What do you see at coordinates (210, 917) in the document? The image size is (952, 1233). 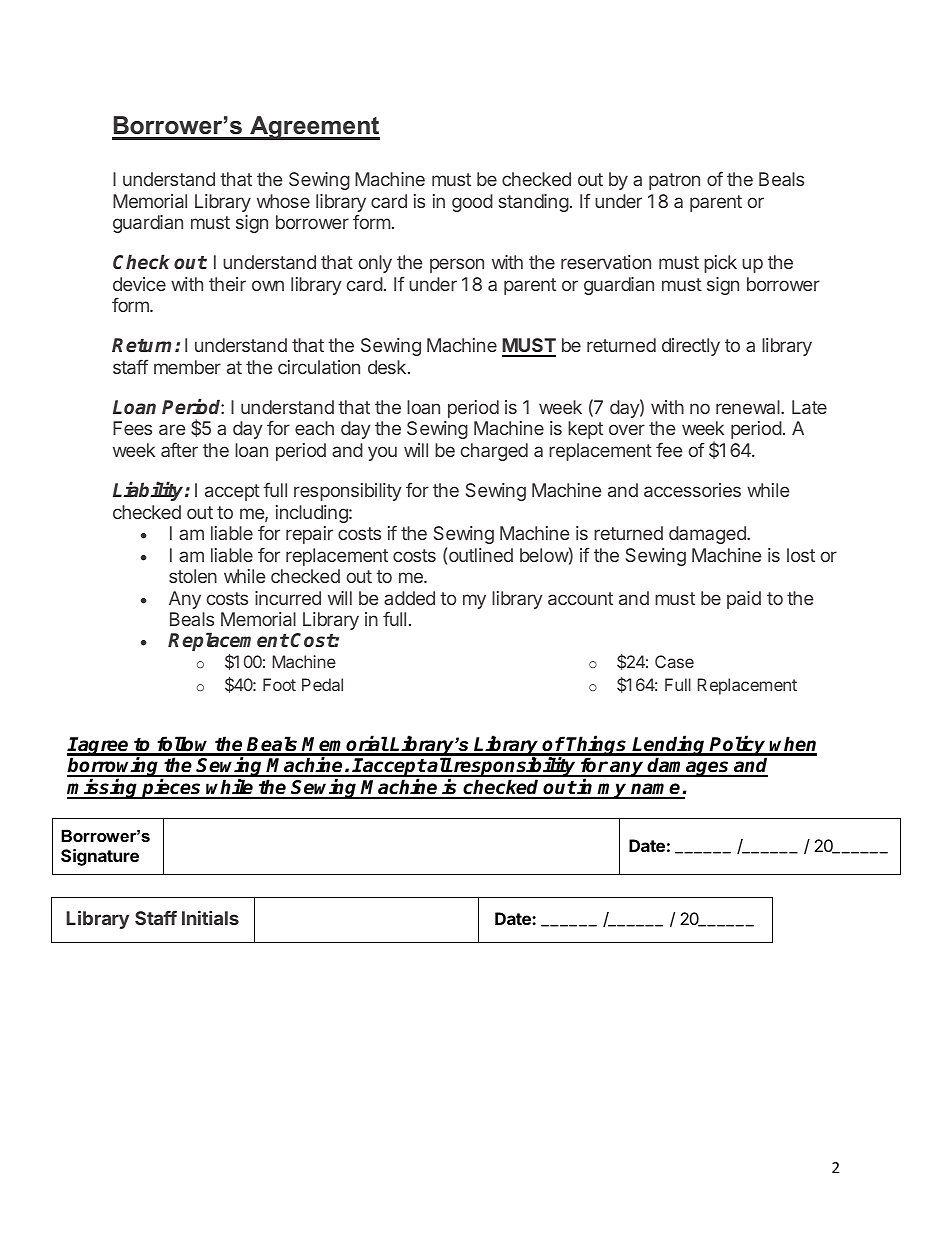 I see `Initials` at bounding box center [210, 917].
